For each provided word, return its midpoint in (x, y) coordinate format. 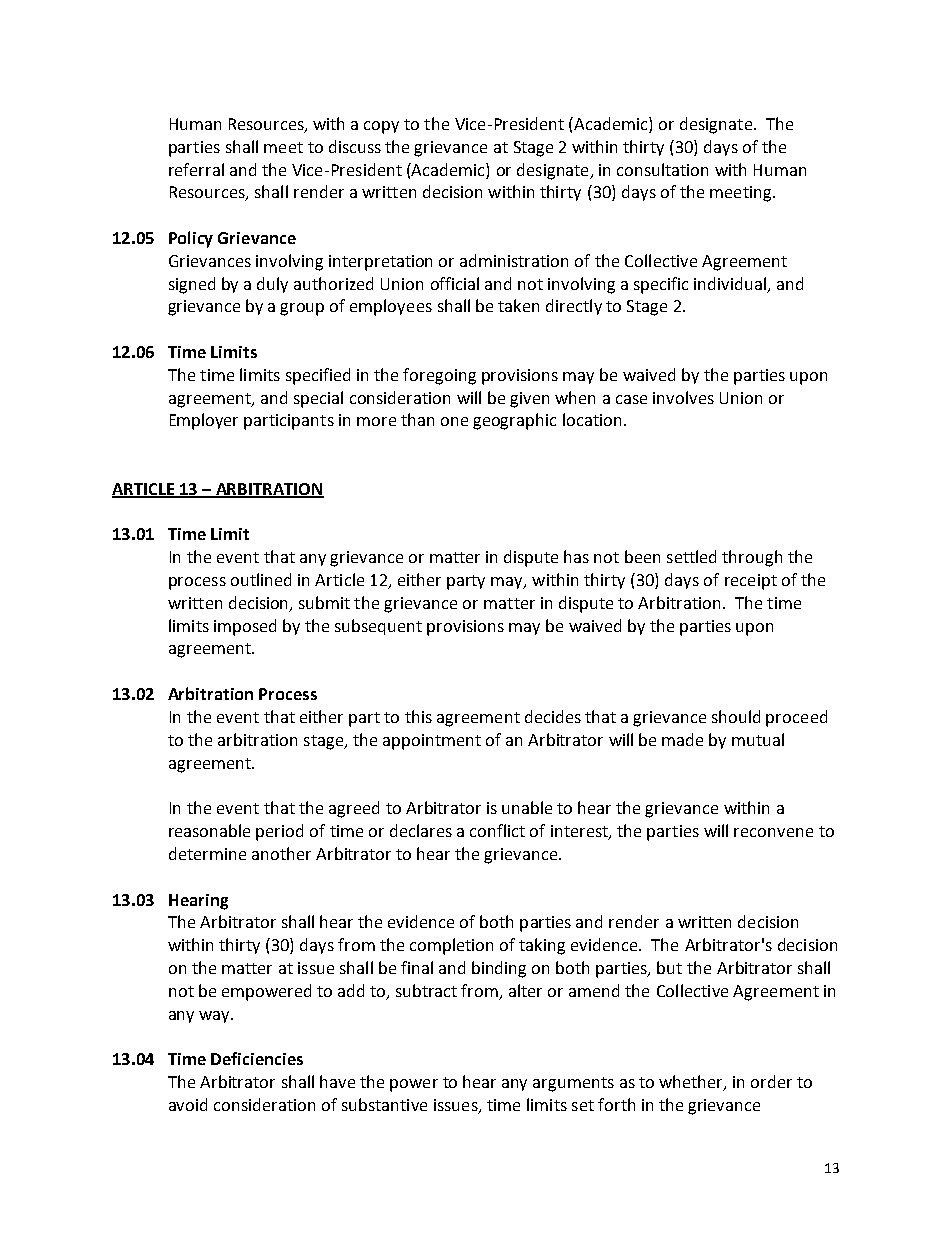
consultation (662, 169)
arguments (573, 1084)
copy (381, 127)
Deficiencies (257, 1058)
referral (196, 169)
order (771, 1081)
